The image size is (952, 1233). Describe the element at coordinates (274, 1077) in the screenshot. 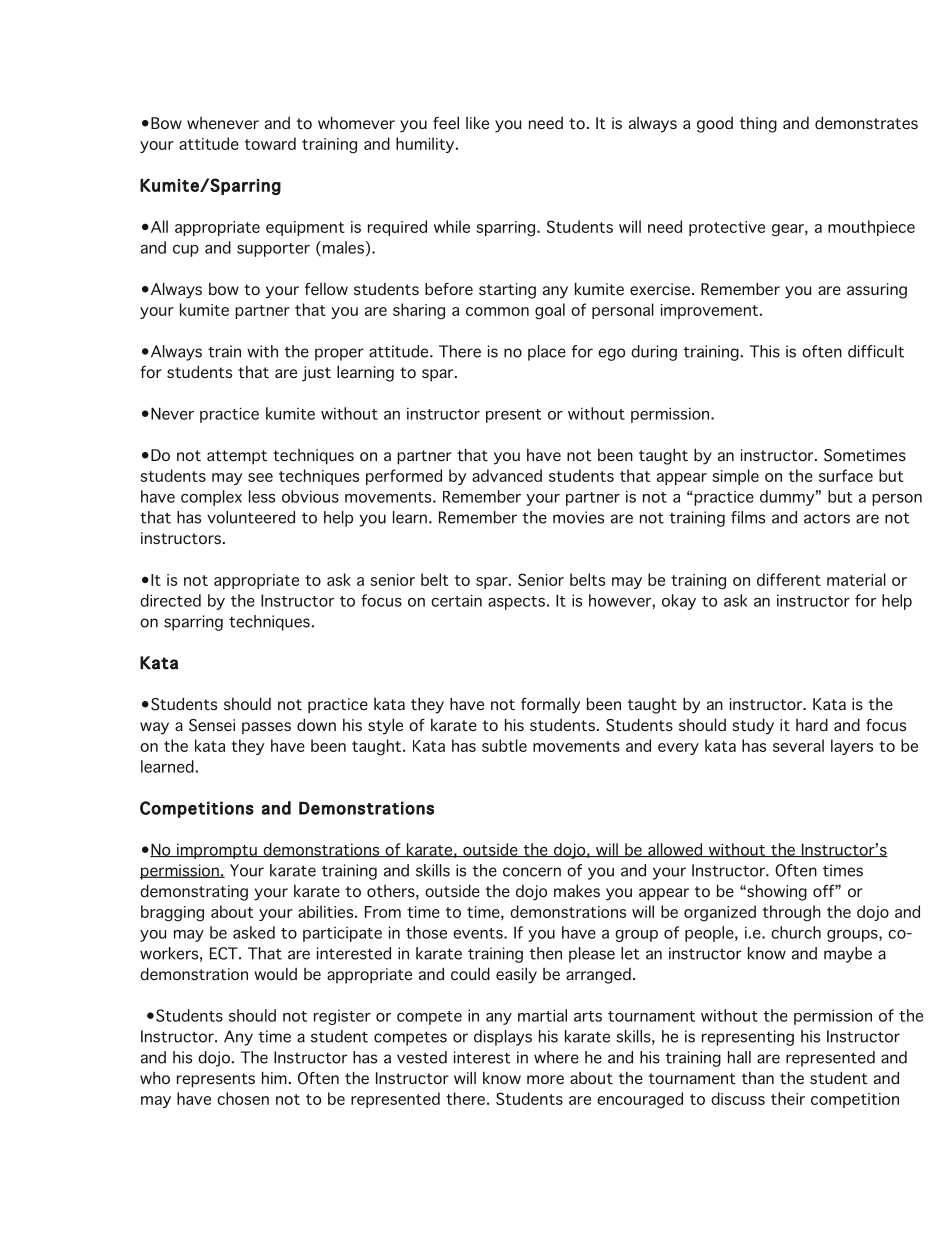

I see `him` at that location.
